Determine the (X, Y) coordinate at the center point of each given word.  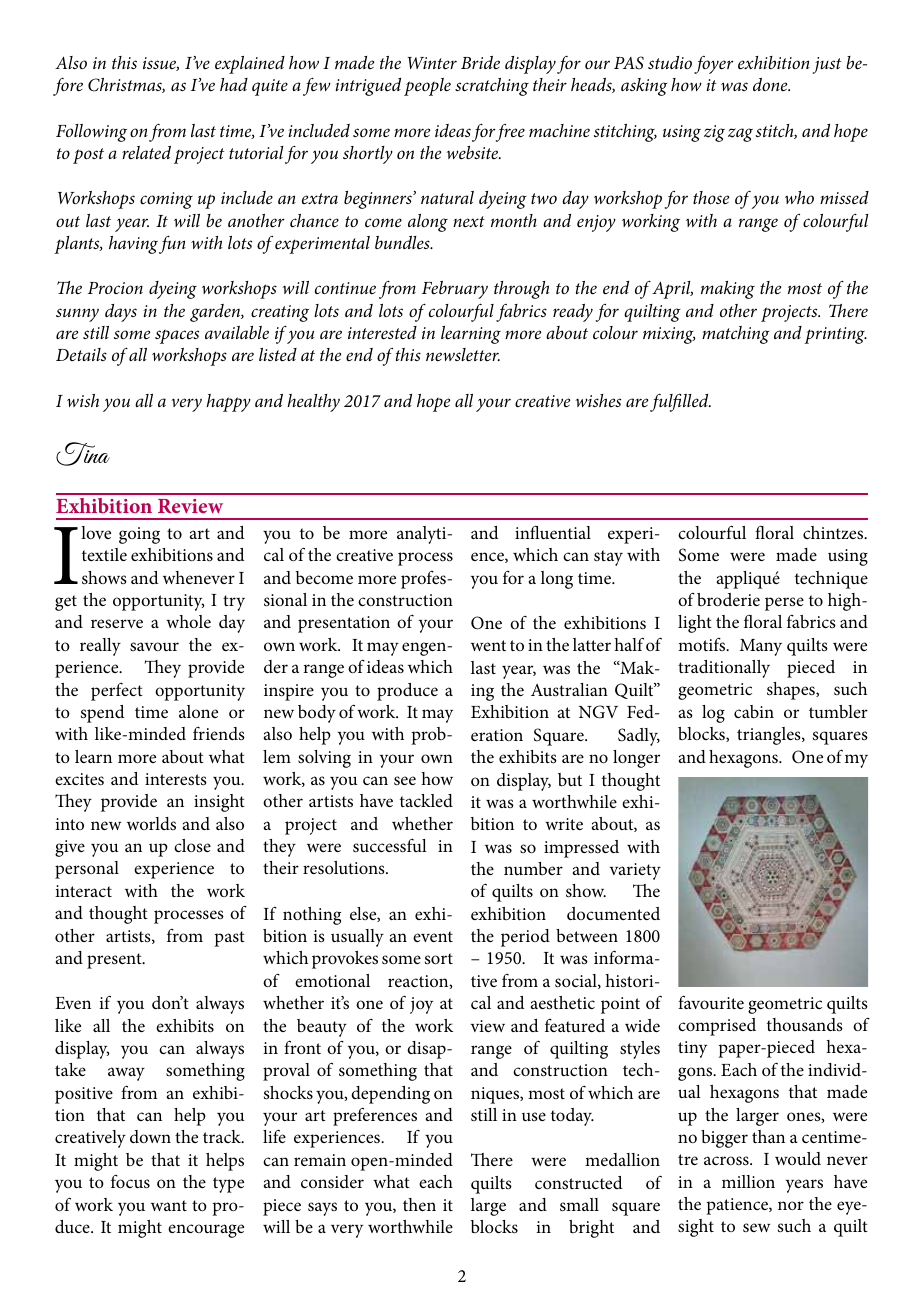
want (169, 1205)
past (229, 939)
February (455, 290)
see (405, 780)
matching (736, 335)
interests (176, 779)
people (427, 87)
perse (784, 604)
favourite (711, 1002)
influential (553, 532)
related (146, 153)
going (139, 535)
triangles (770, 736)
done (771, 84)
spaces (177, 336)
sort (439, 958)
